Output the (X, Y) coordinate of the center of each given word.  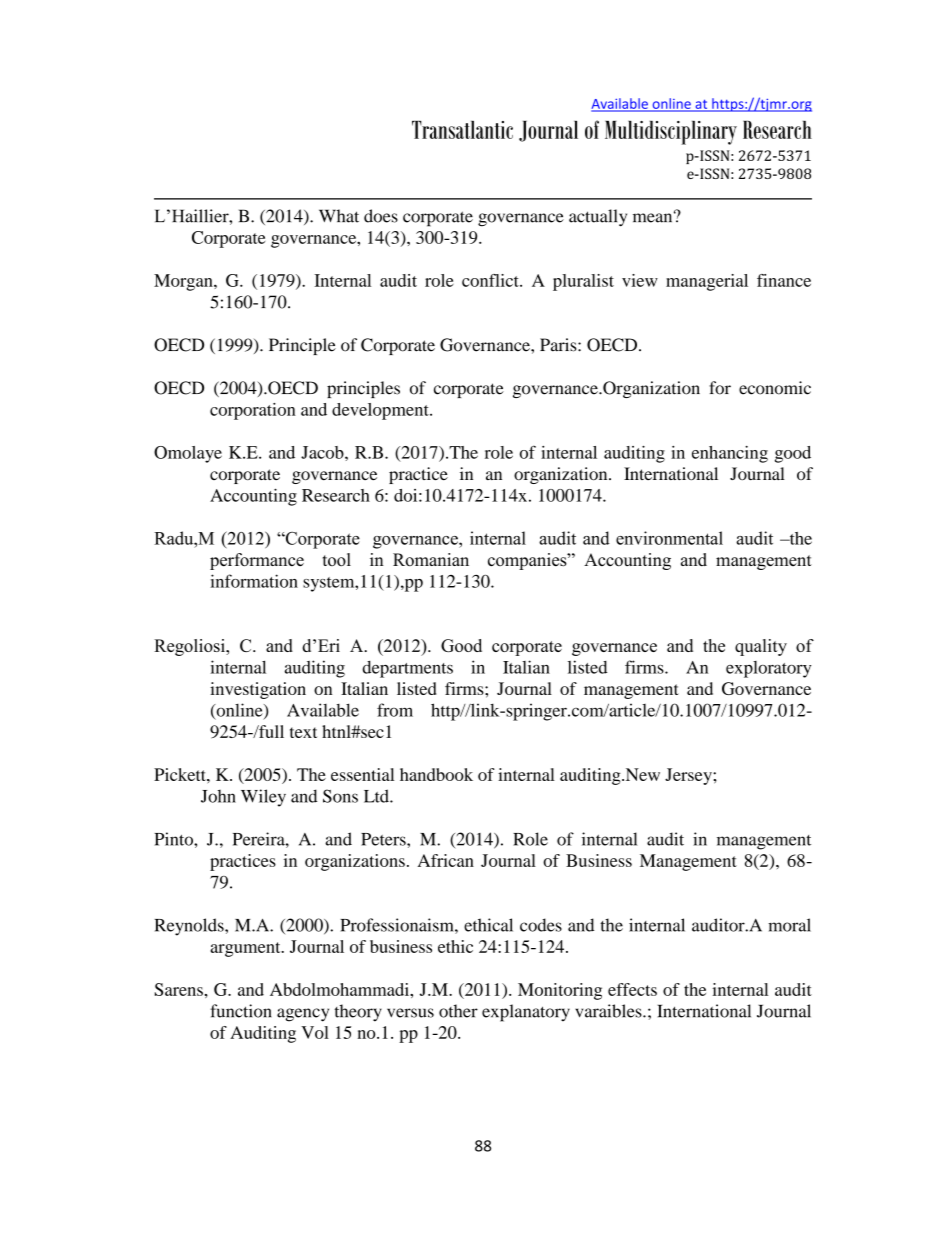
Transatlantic (462, 130)
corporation (253, 411)
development (381, 411)
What (339, 216)
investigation (258, 690)
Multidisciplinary (671, 133)
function (240, 1011)
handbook (436, 774)
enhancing (730, 454)
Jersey (689, 776)
